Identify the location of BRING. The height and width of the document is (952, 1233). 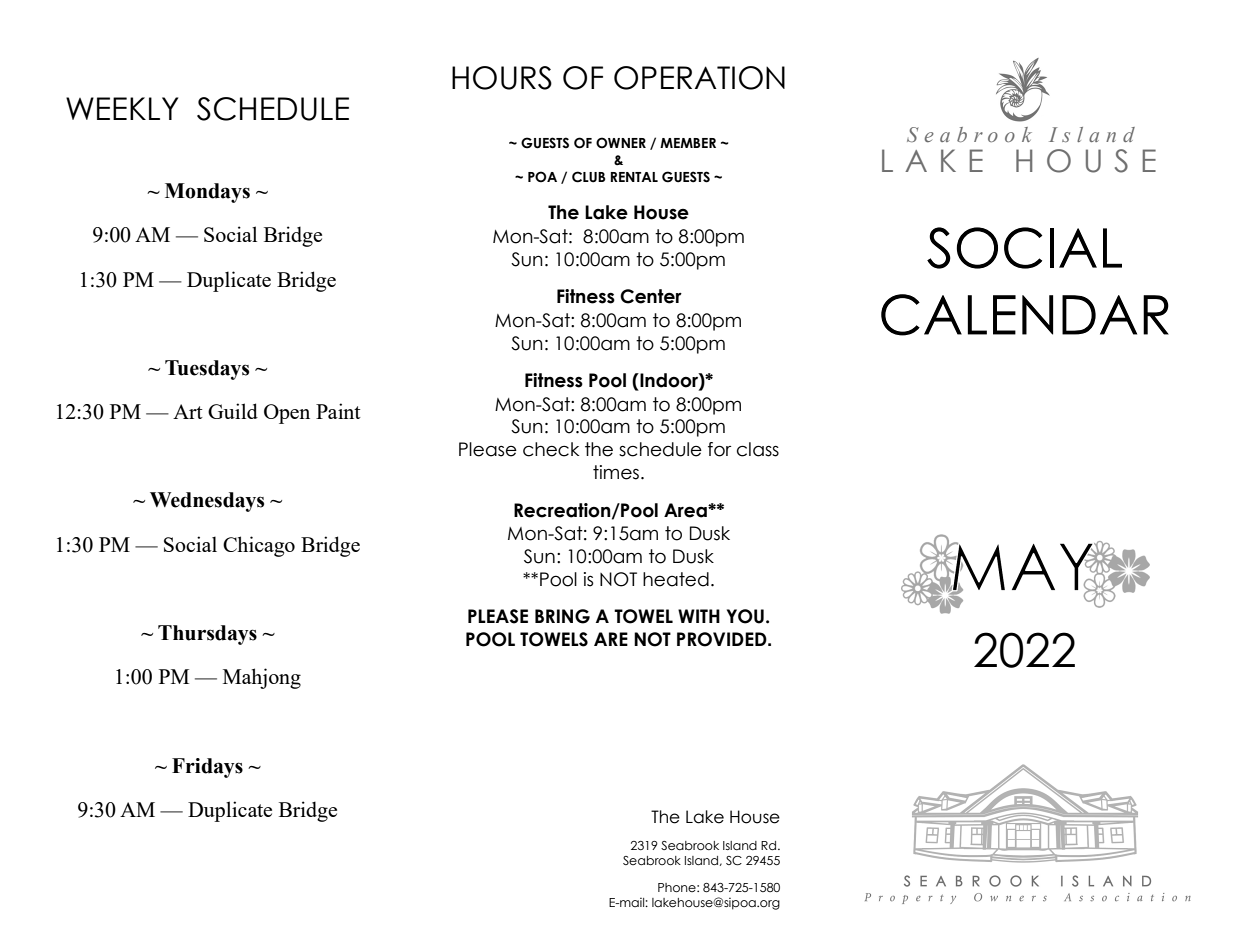
(562, 616).
